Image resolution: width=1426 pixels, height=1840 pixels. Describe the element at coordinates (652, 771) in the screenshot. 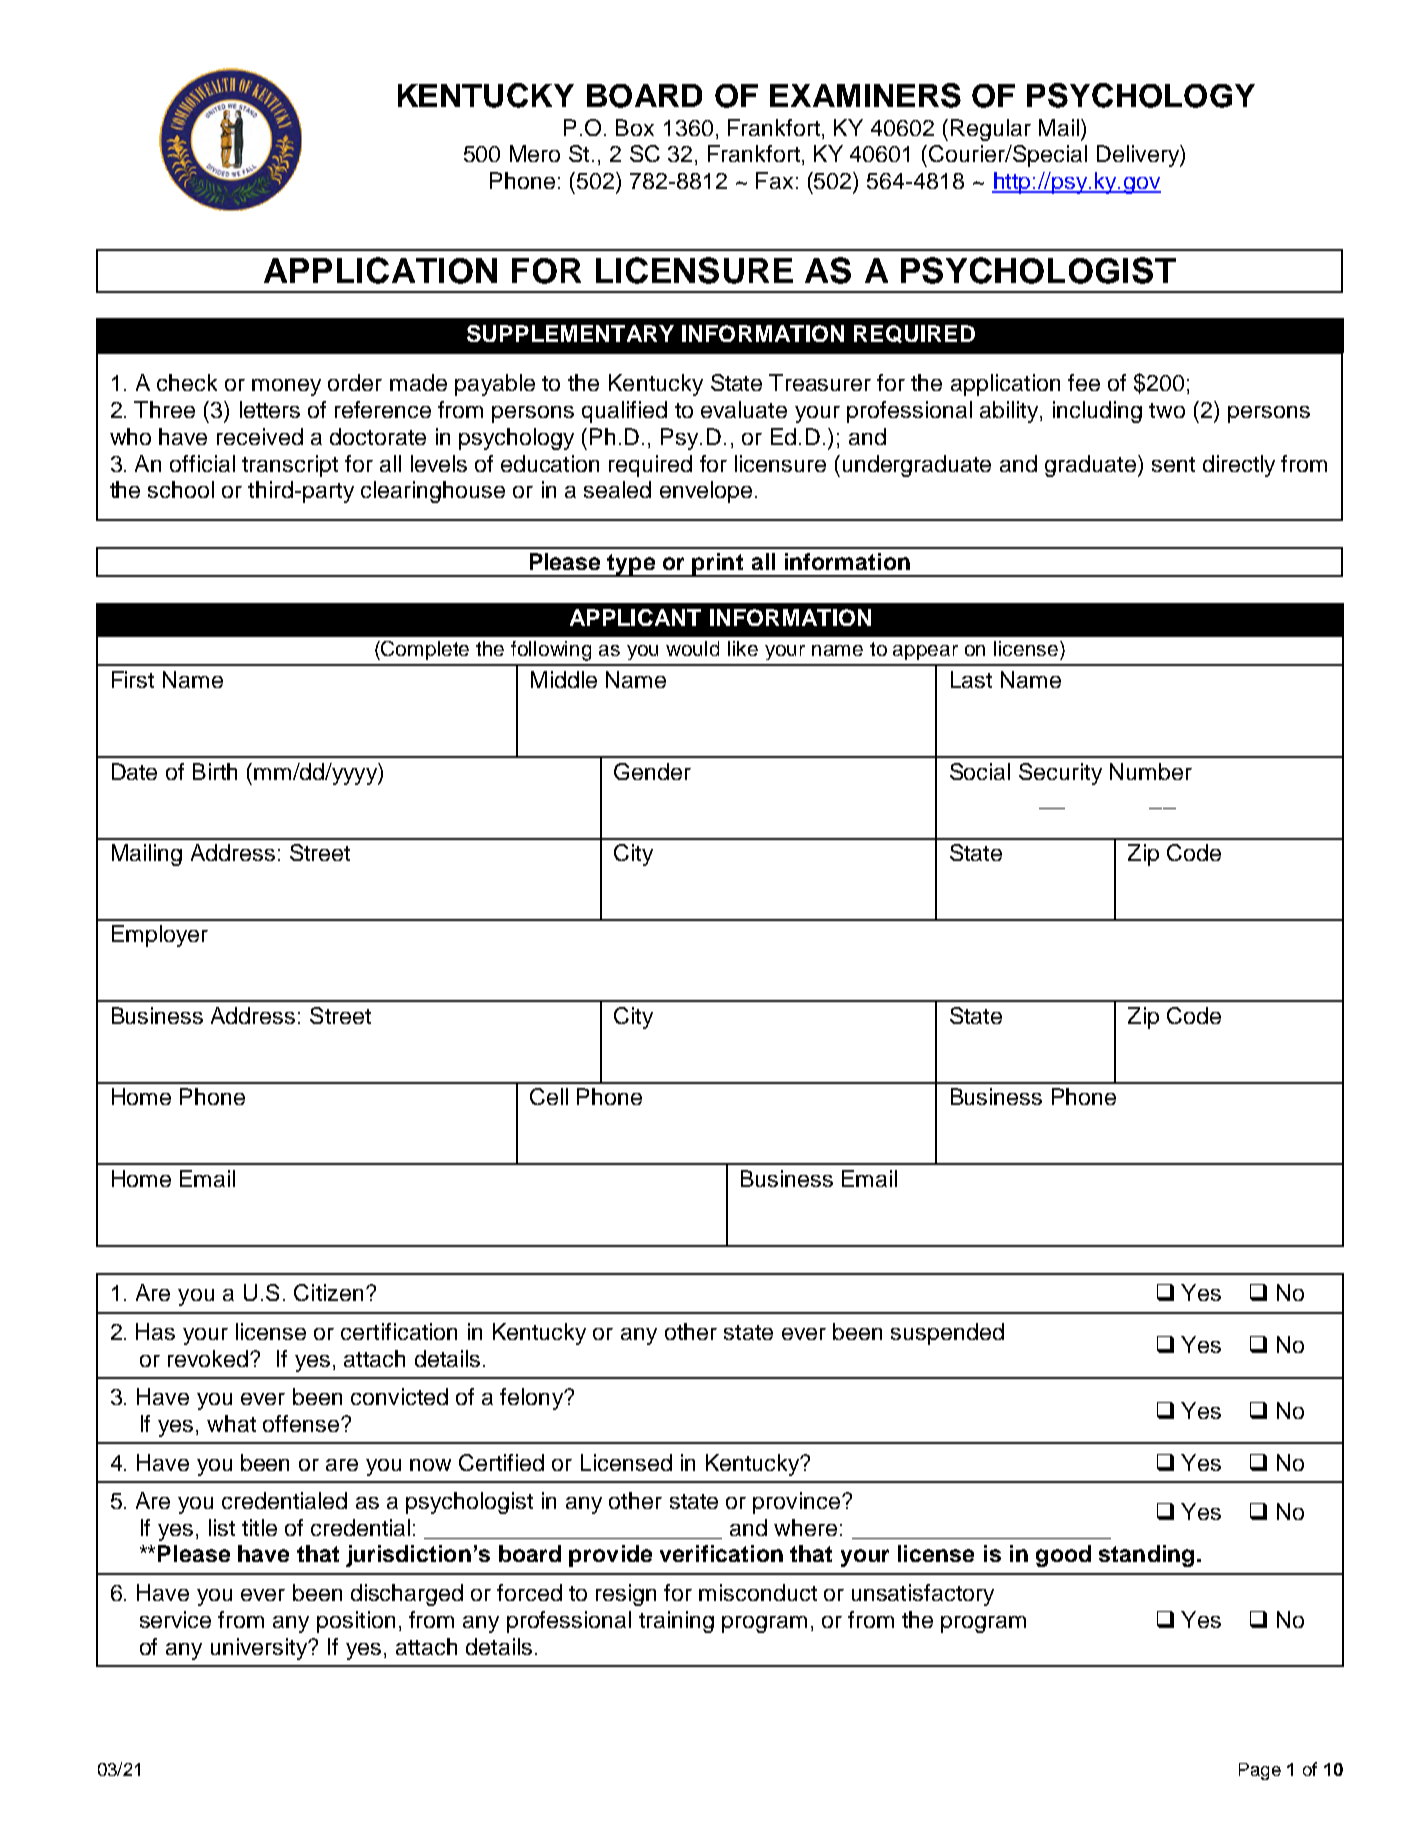

I see `Gender` at that location.
